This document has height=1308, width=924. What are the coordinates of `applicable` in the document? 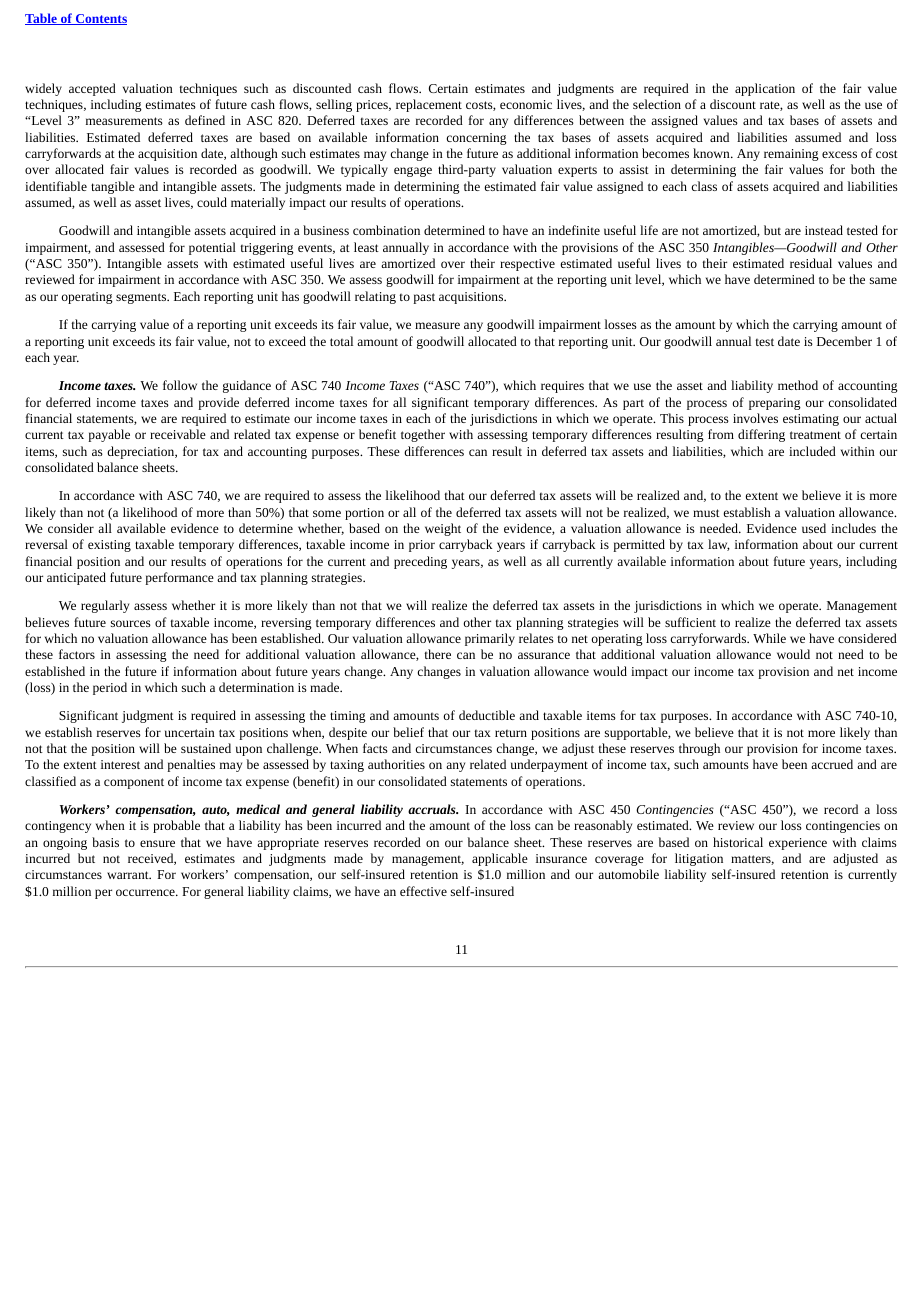 It's located at (500, 859).
